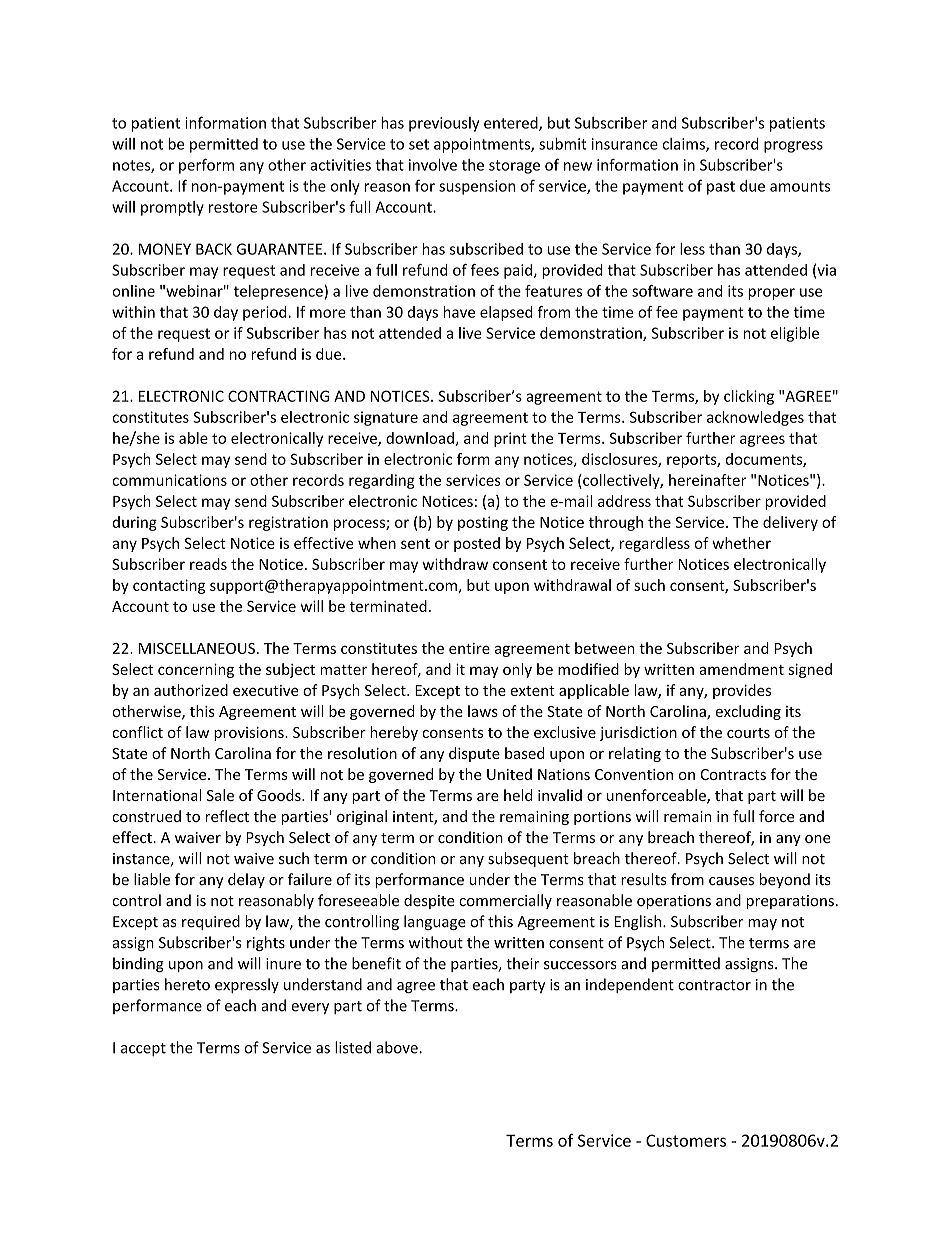 The height and width of the image is (1233, 952). What do you see at coordinates (707, 480) in the image?
I see `hereinafter` at bounding box center [707, 480].
